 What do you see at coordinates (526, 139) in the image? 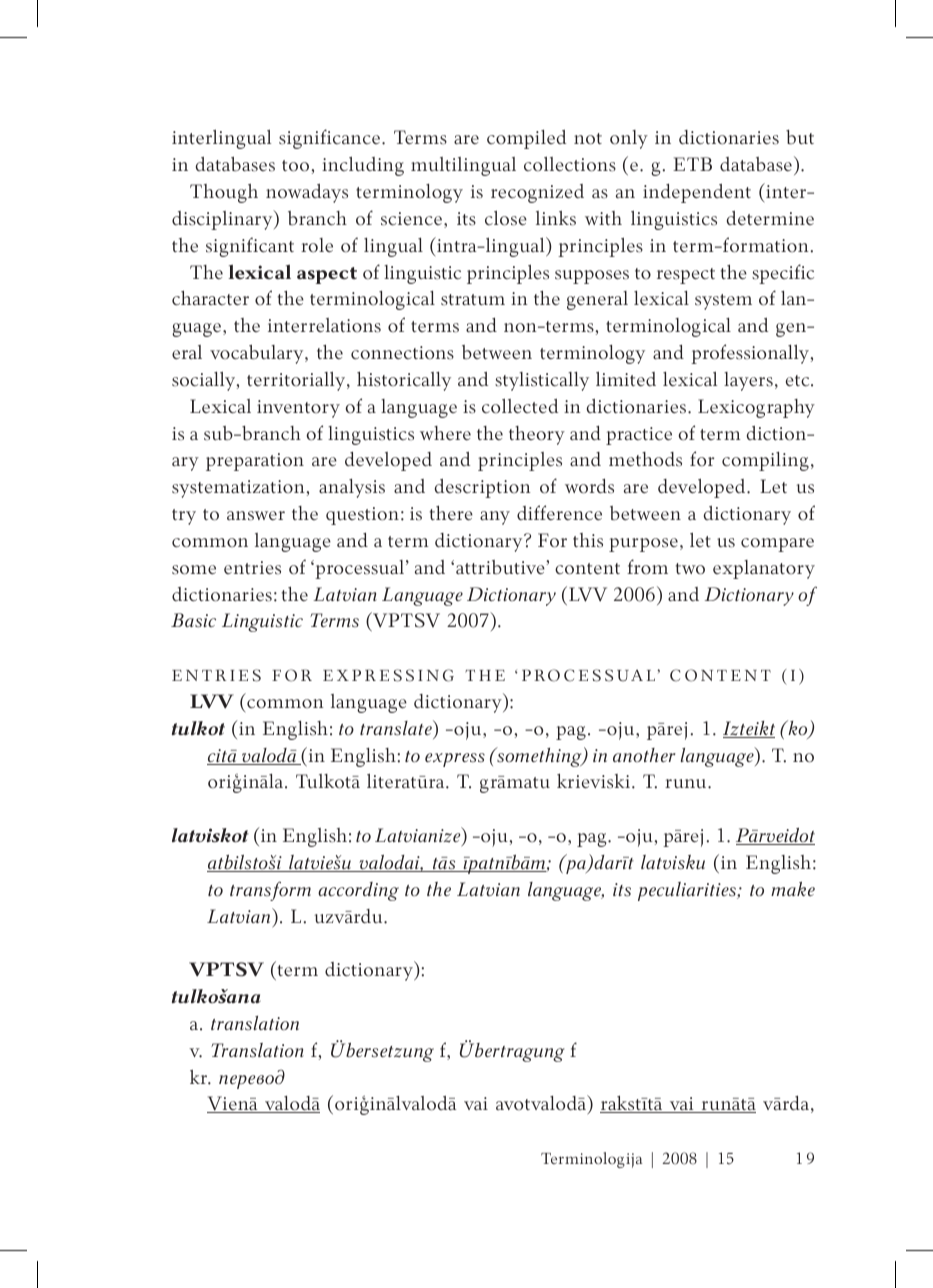
I see `compiled` at bounding box center [526, 139].
